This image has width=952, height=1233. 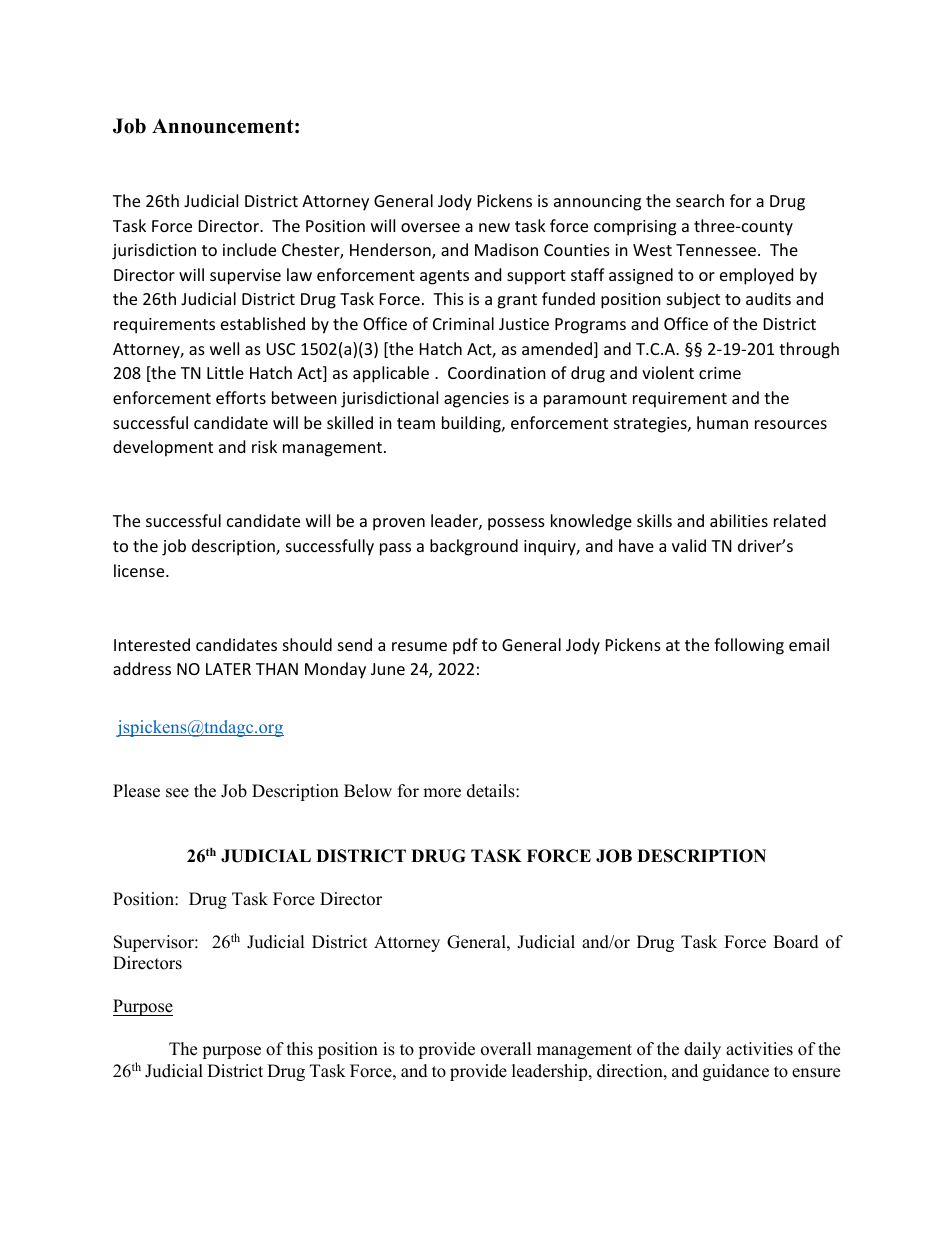 What do you see at coordinates (492, 791) in the image?
I see `details` at bounding box center [492, 791].
